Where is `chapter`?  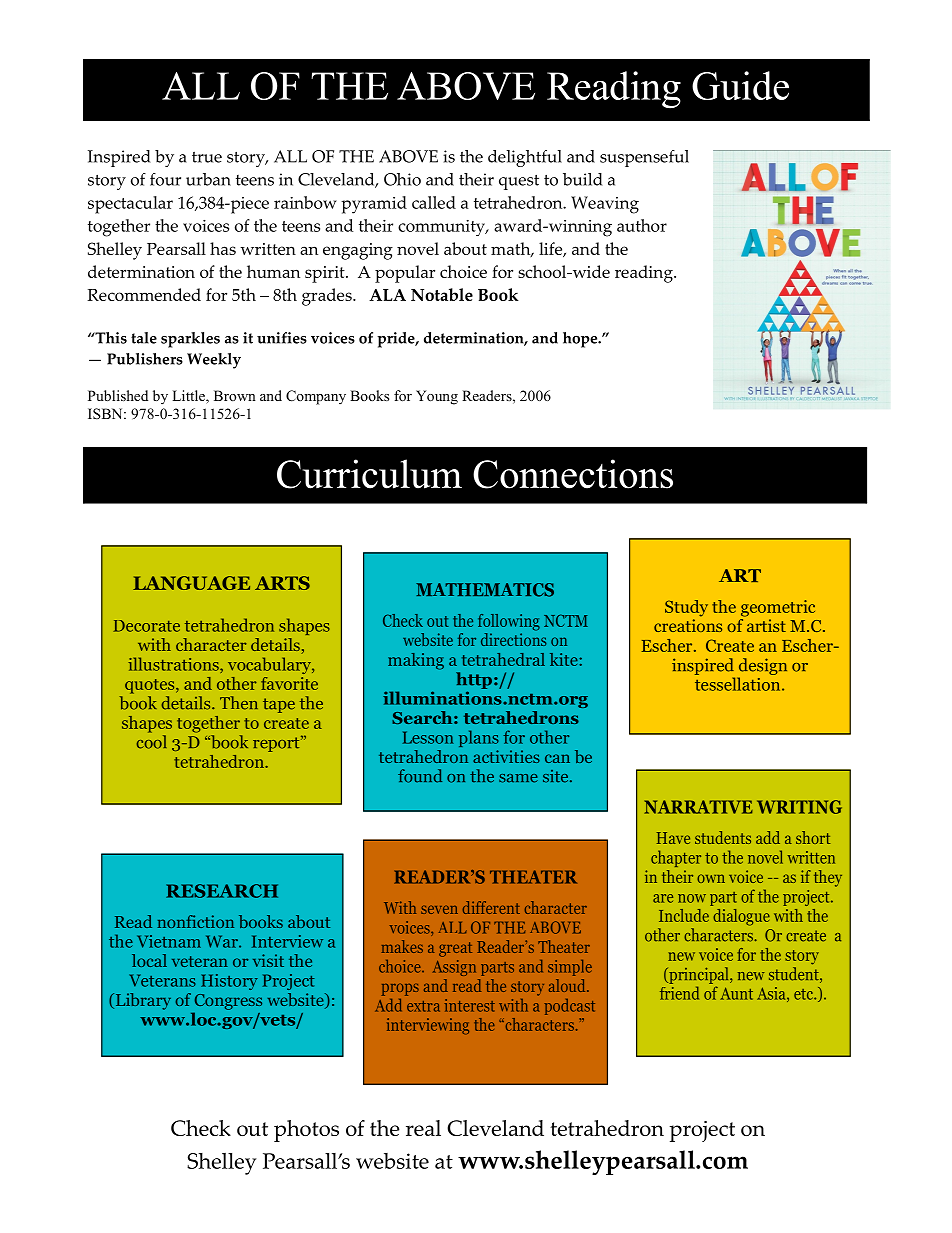
chapter is located at coordinates (676, 858).
